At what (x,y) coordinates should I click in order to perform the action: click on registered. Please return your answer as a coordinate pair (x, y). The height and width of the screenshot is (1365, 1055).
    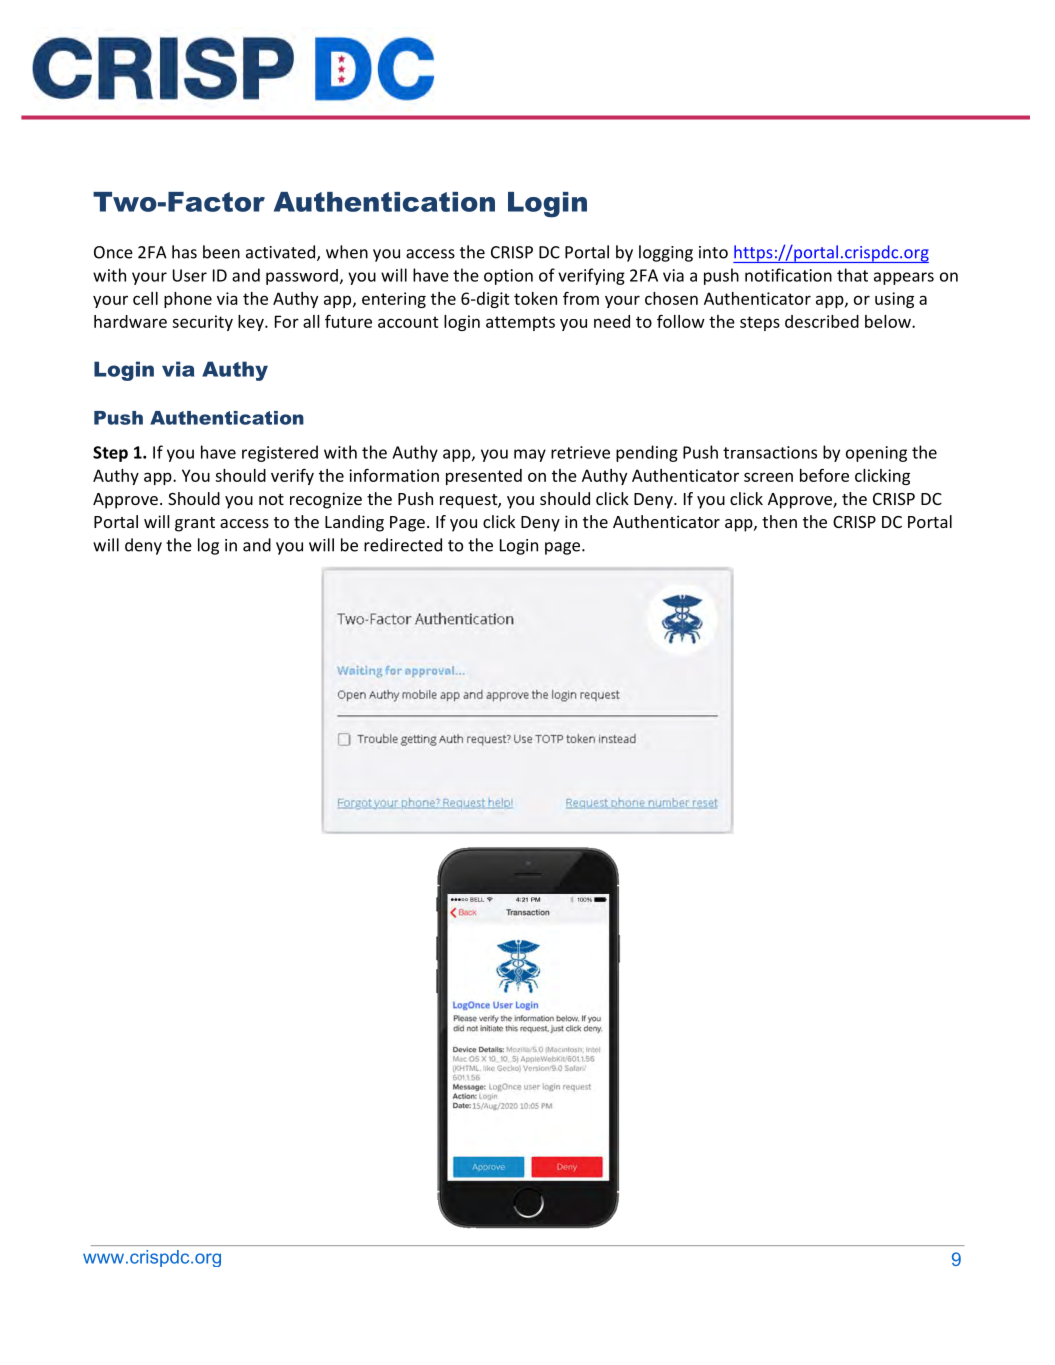
    Looking at the image, I should click on (280, 453).
